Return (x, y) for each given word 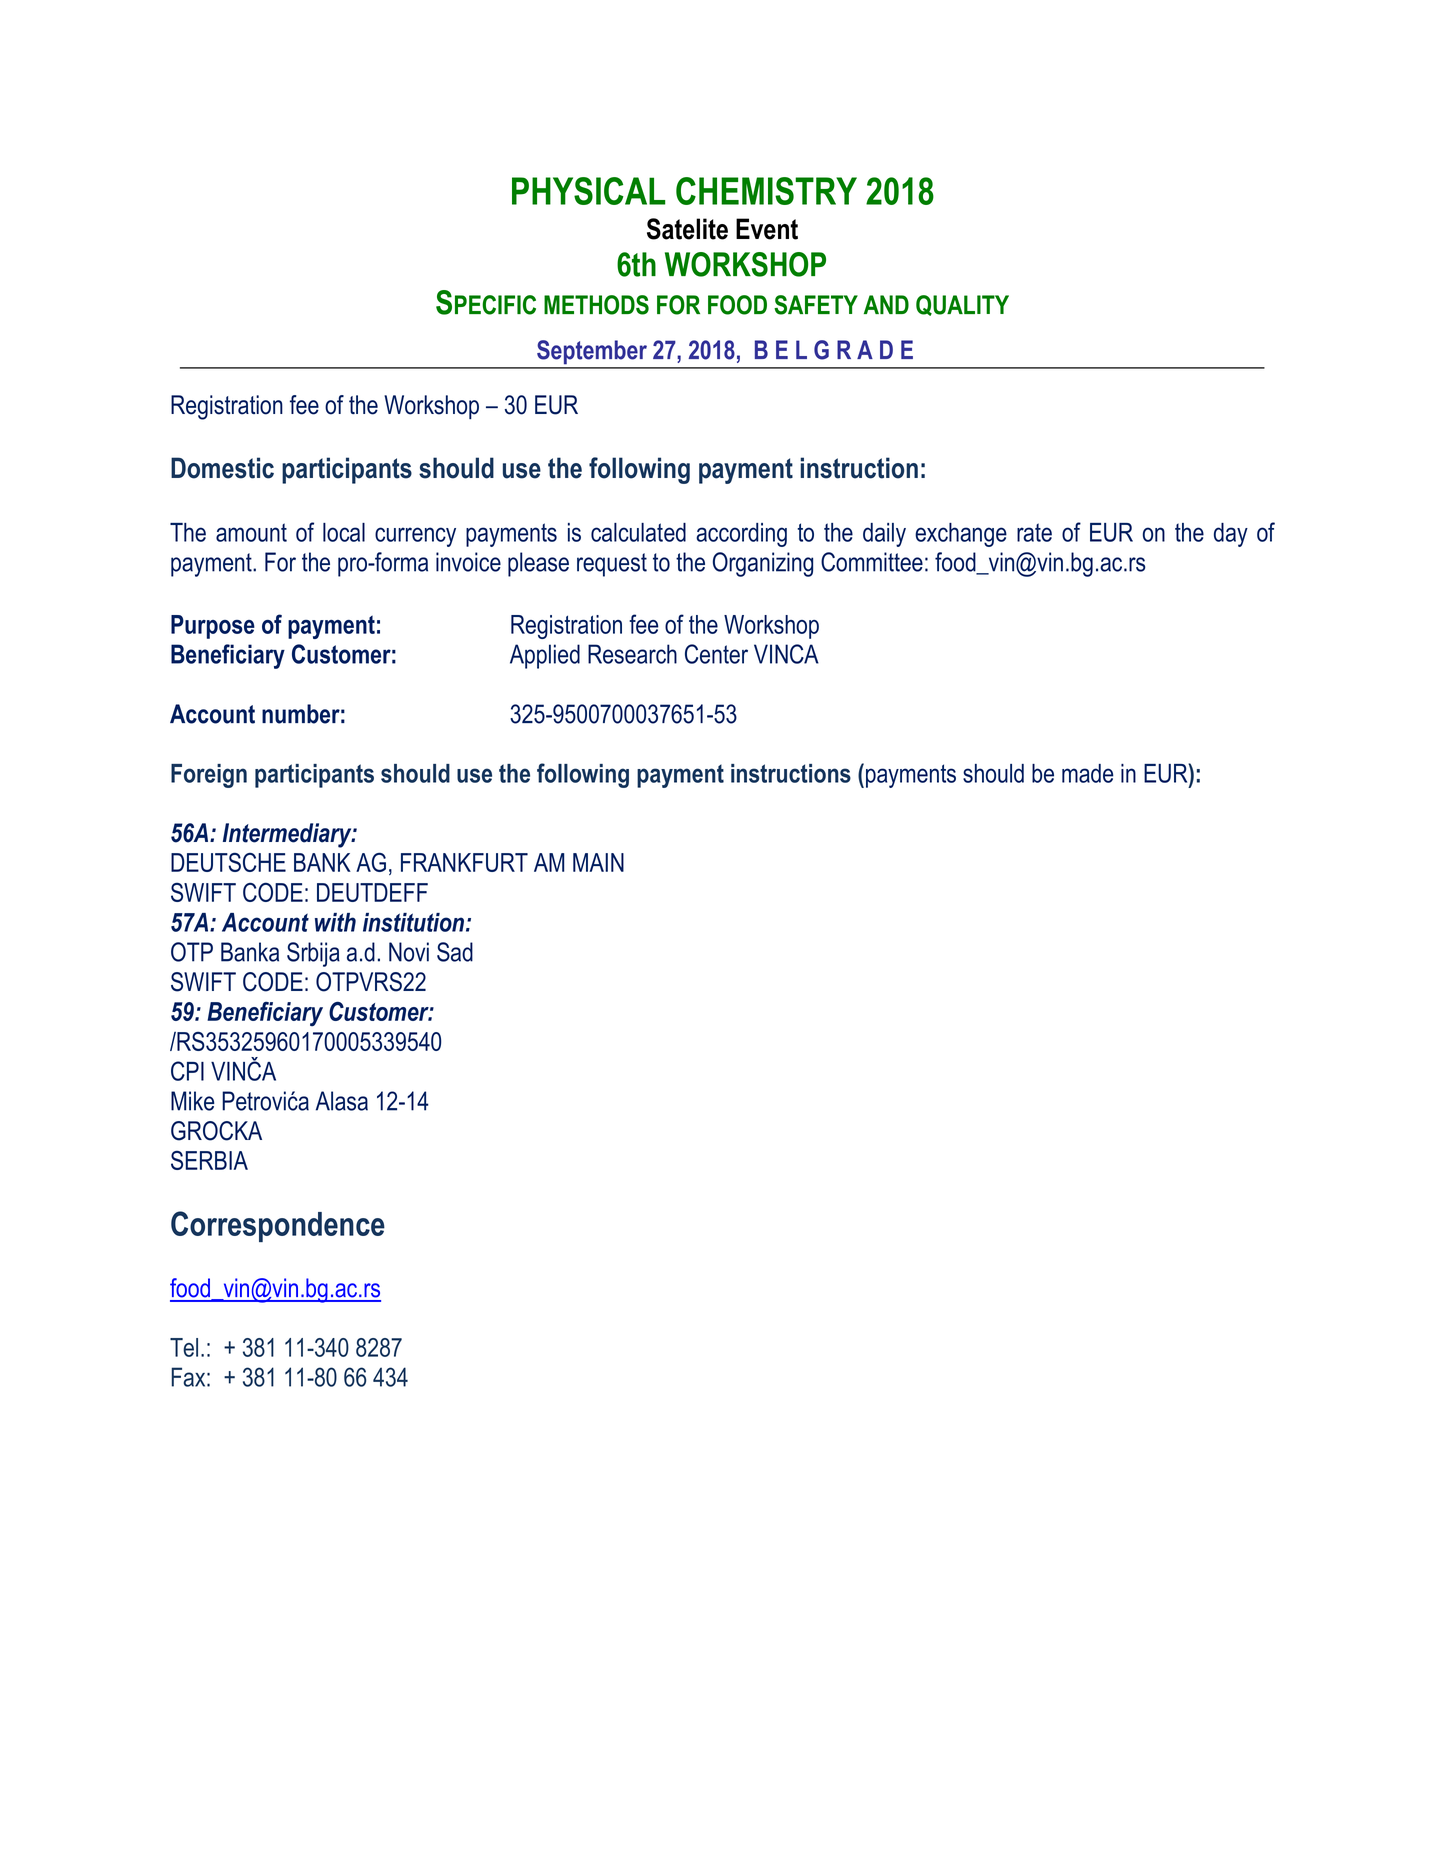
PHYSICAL (589, 191)
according (741, 535)
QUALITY (962, 305)
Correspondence (278, 1226)
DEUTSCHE (228, 862)
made (1088, 773)
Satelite (687, 229)
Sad (455, 952)
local (344, 532)
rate (1034, 532)
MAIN (598, 862)
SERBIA (209, 1160)
